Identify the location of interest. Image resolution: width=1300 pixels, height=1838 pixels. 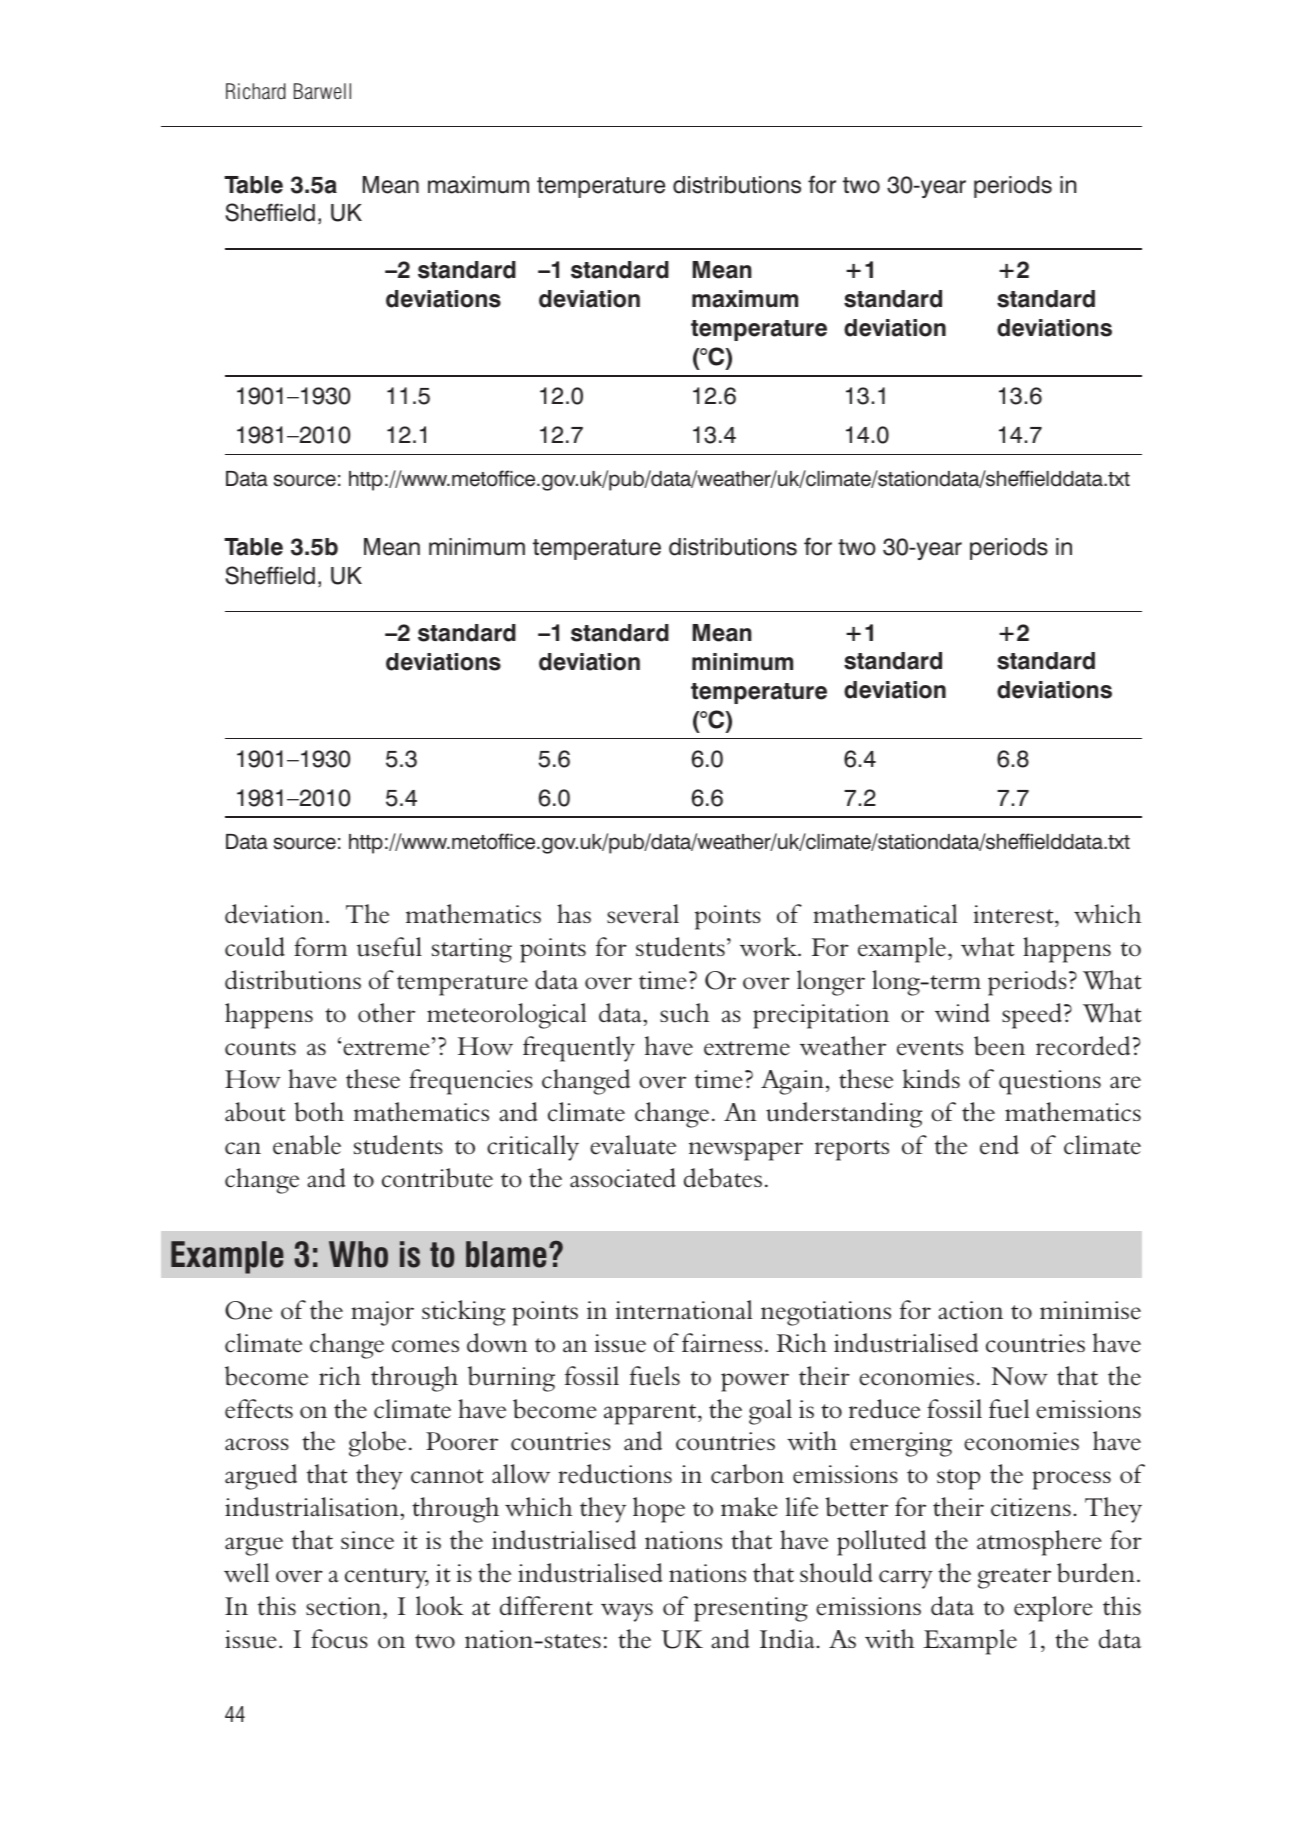
(1015, 916).
